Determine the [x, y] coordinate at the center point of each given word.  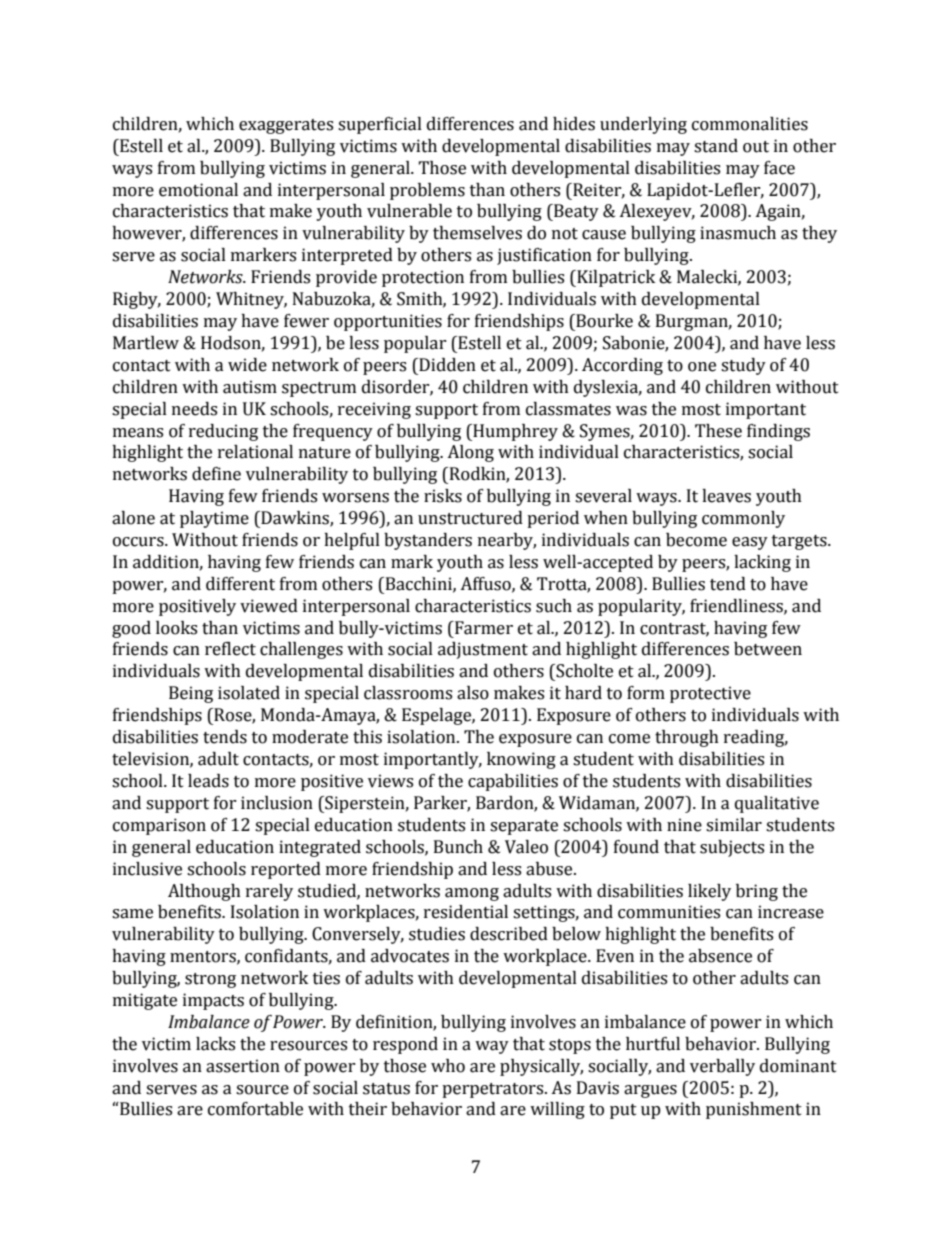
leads [208, 781]
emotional [198, 190]
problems [427, 191]
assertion [243, 1066]
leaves [726, 496]
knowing [521, 760]
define [216, 474]
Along [470, 453]
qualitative [777, 804]
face [779, 168]
